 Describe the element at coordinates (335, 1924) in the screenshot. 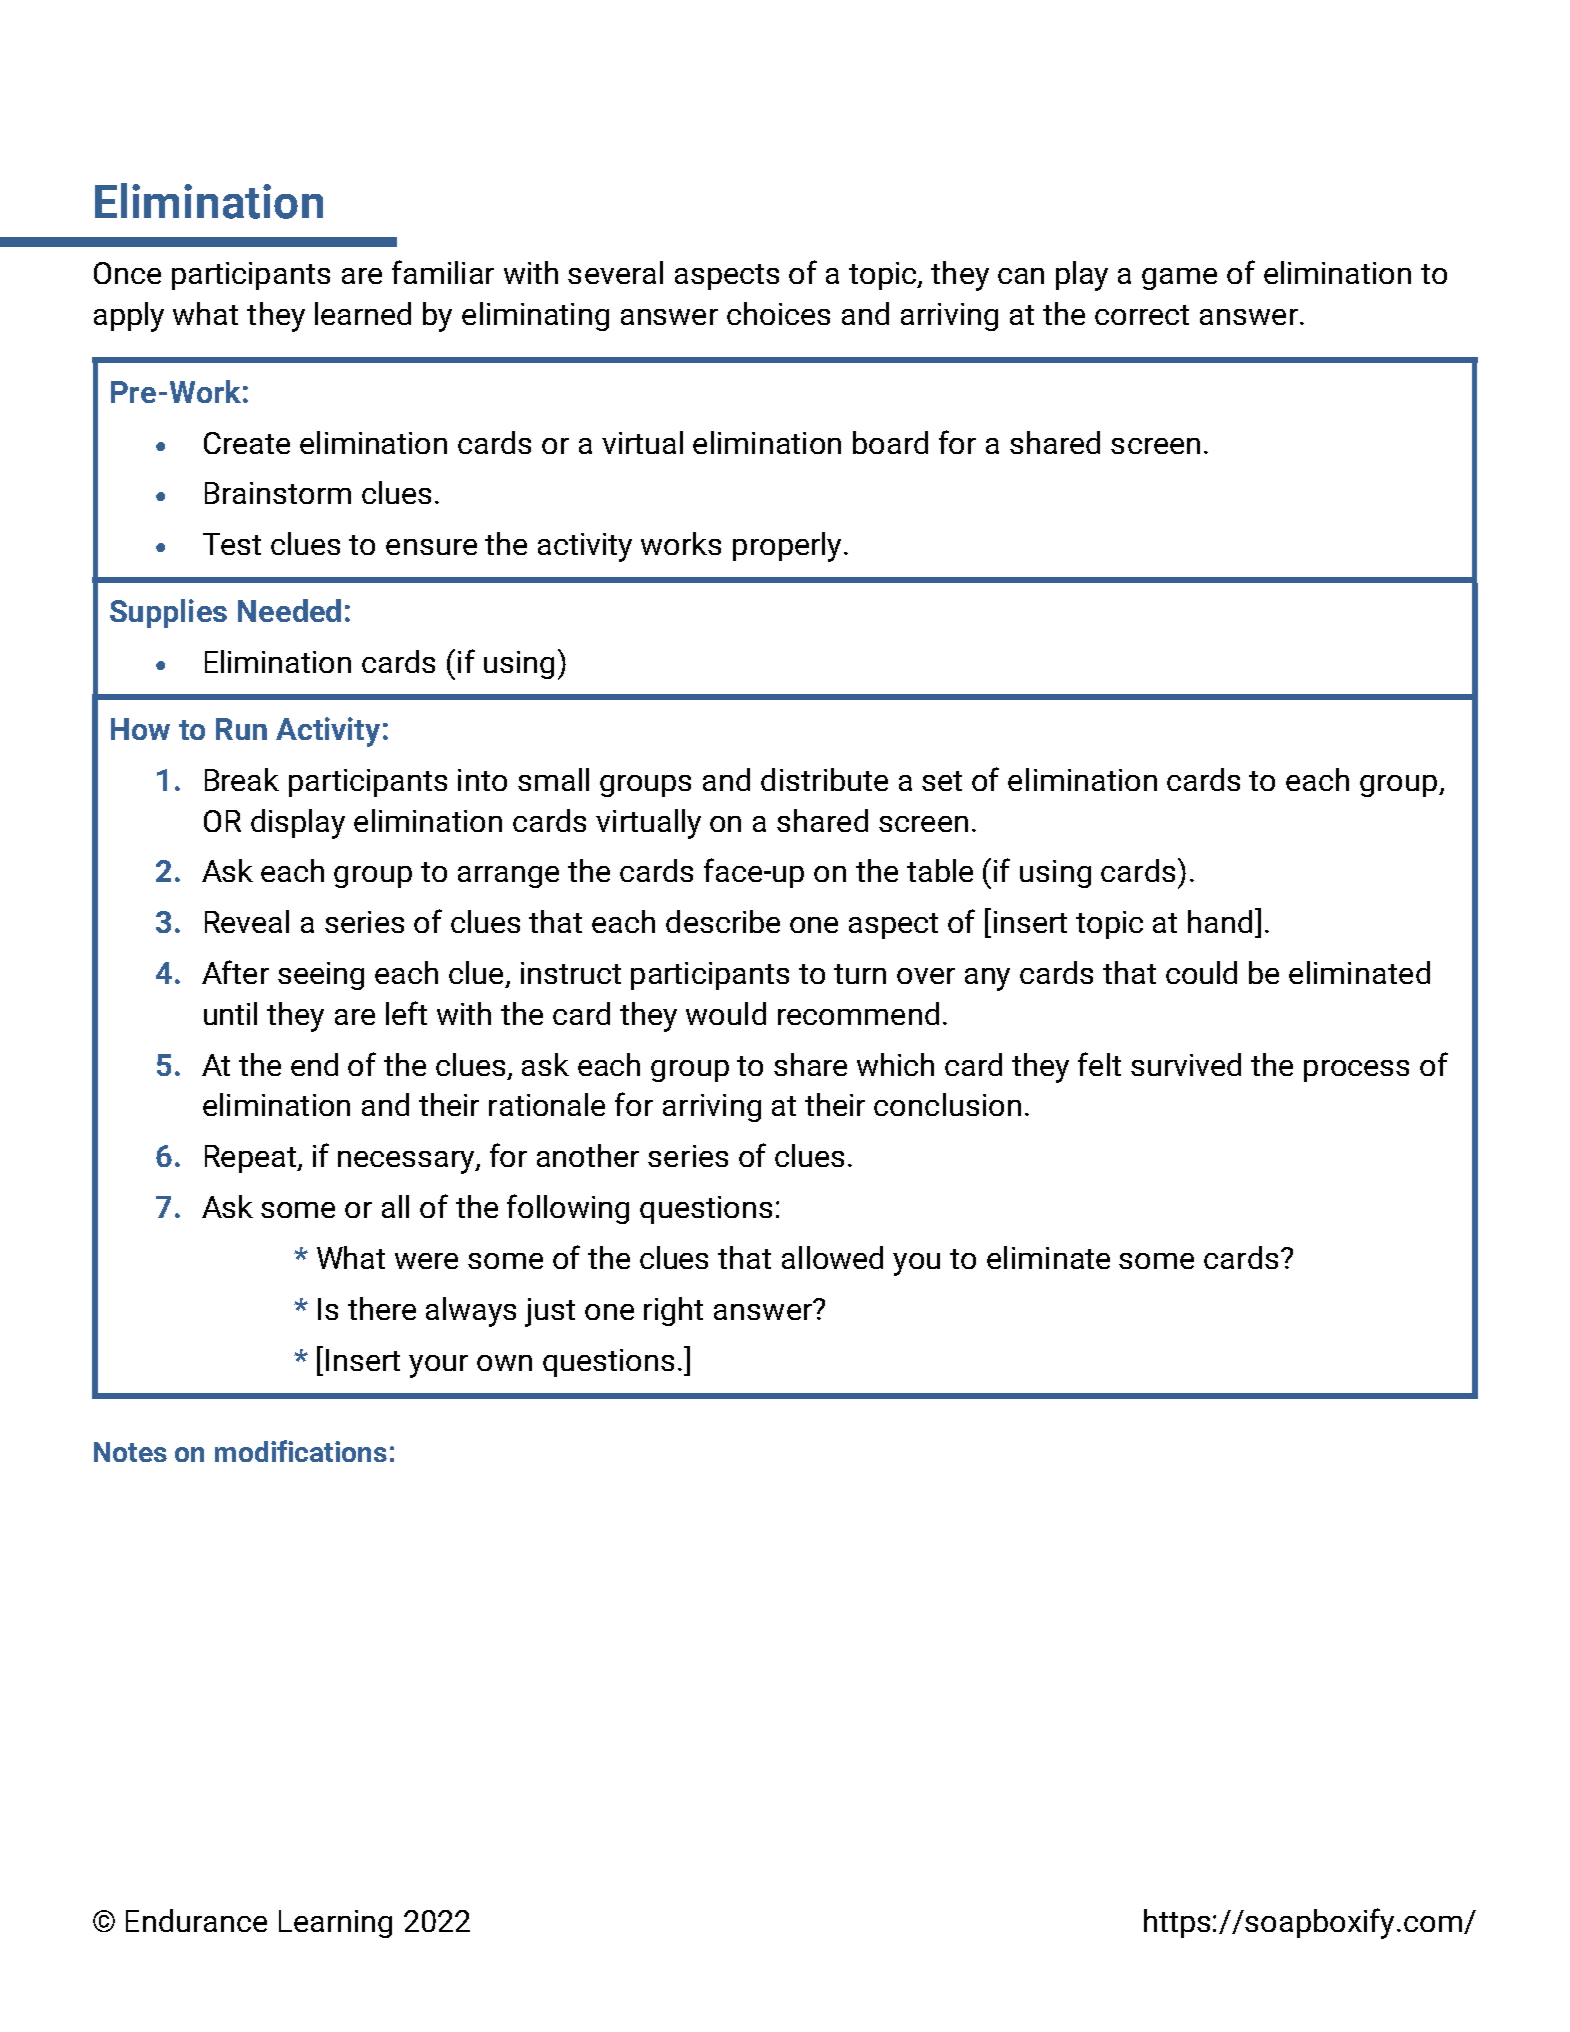

I see `Learning` at that location.
